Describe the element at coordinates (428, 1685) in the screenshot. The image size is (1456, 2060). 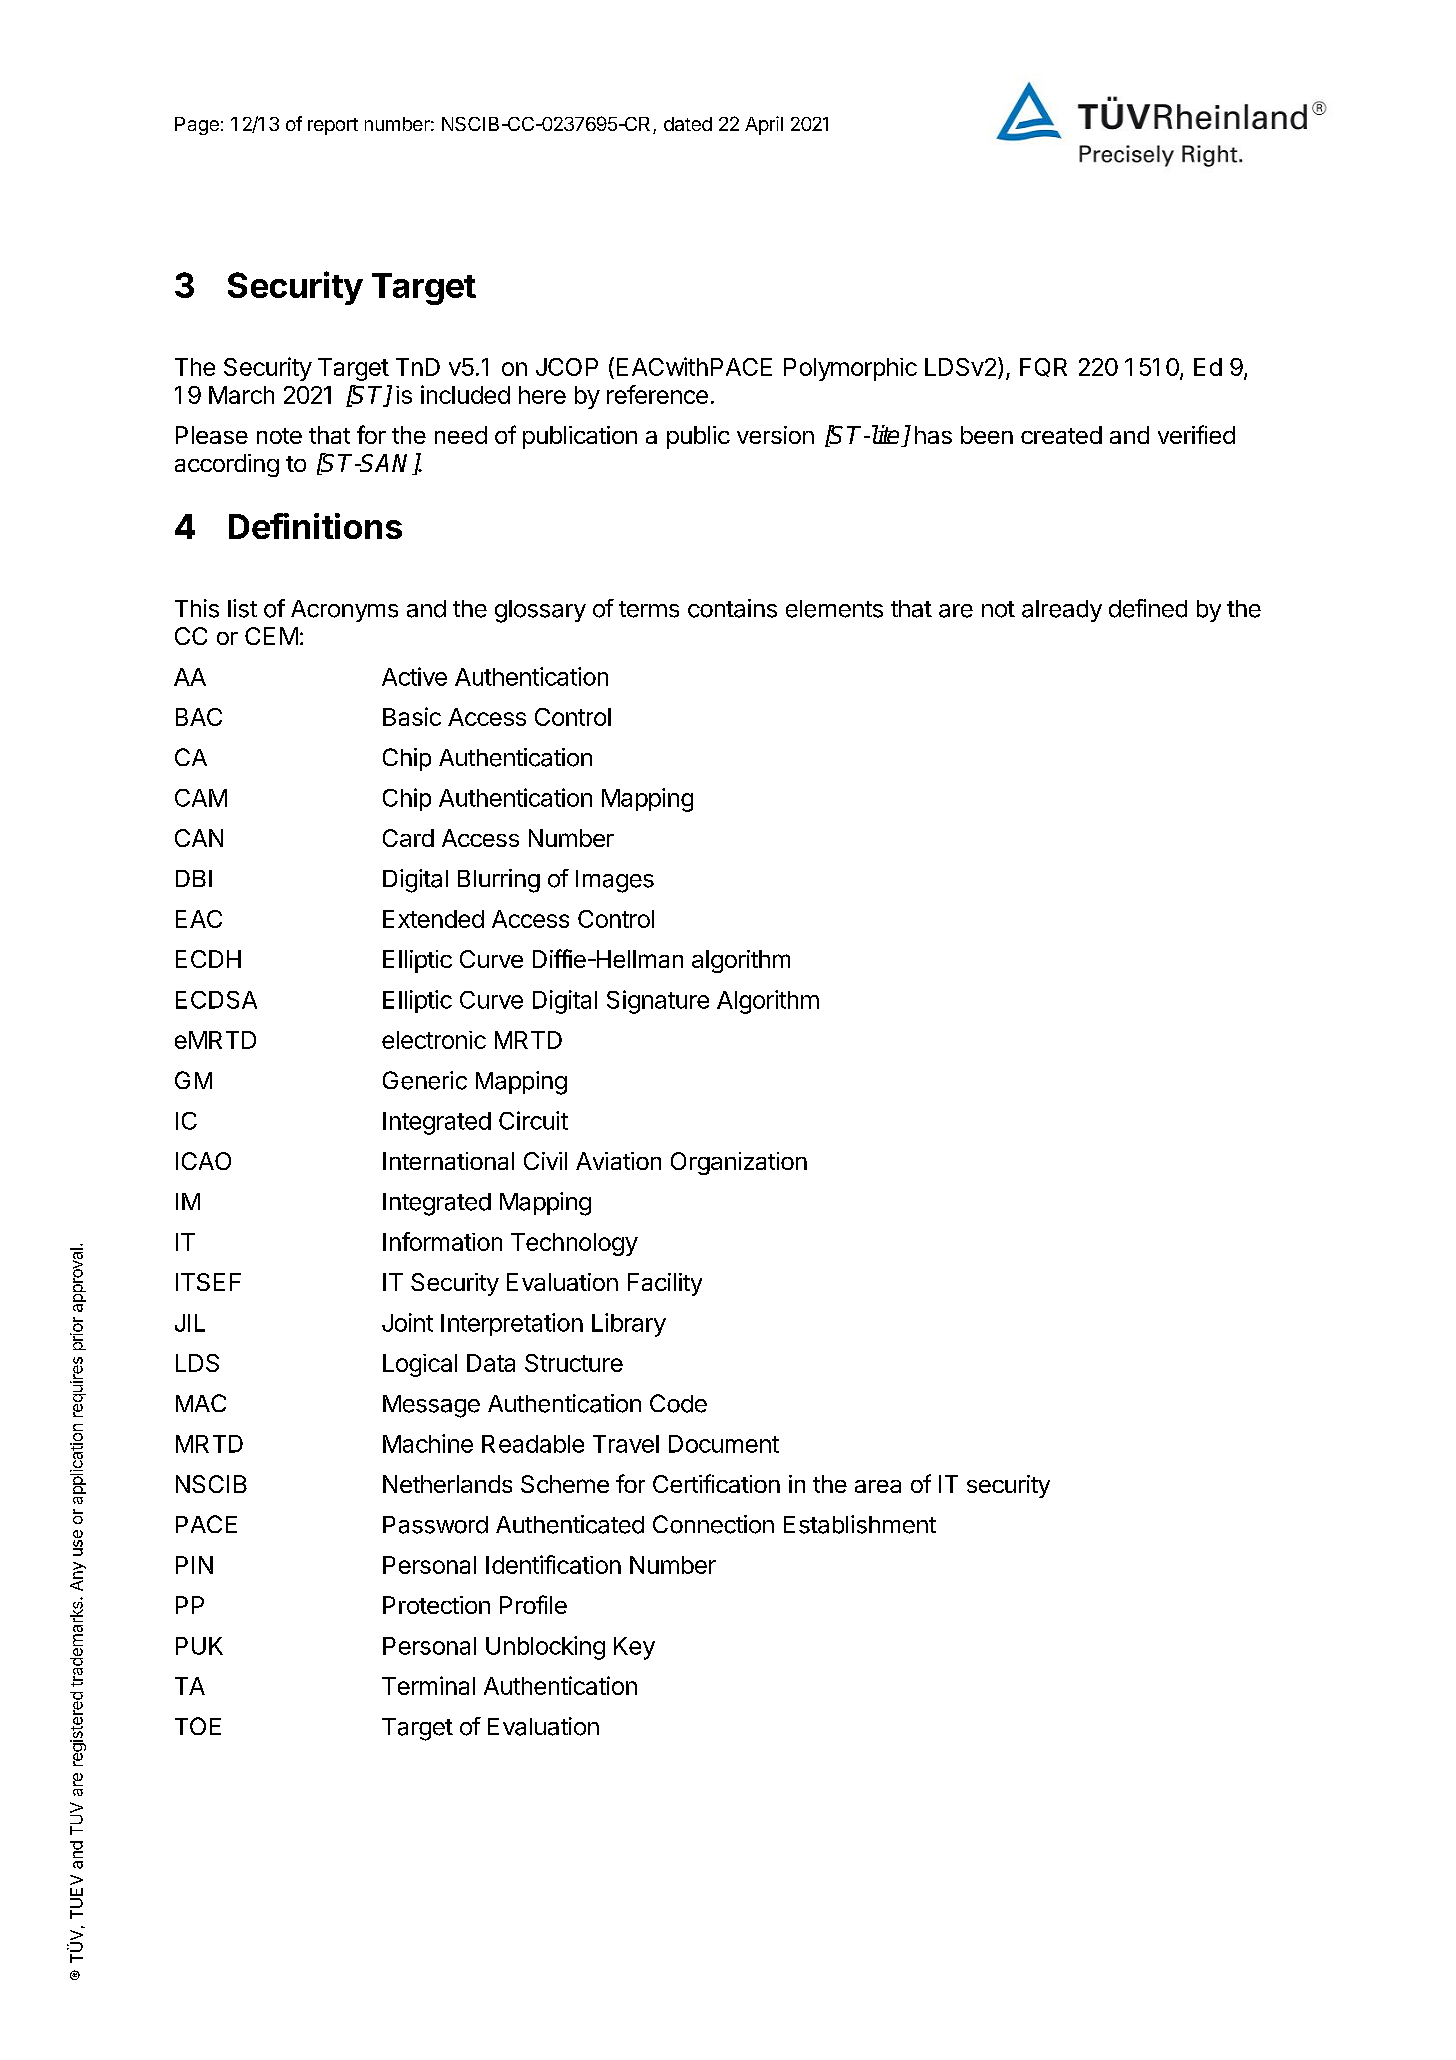
I see `Terminal` at that location.
